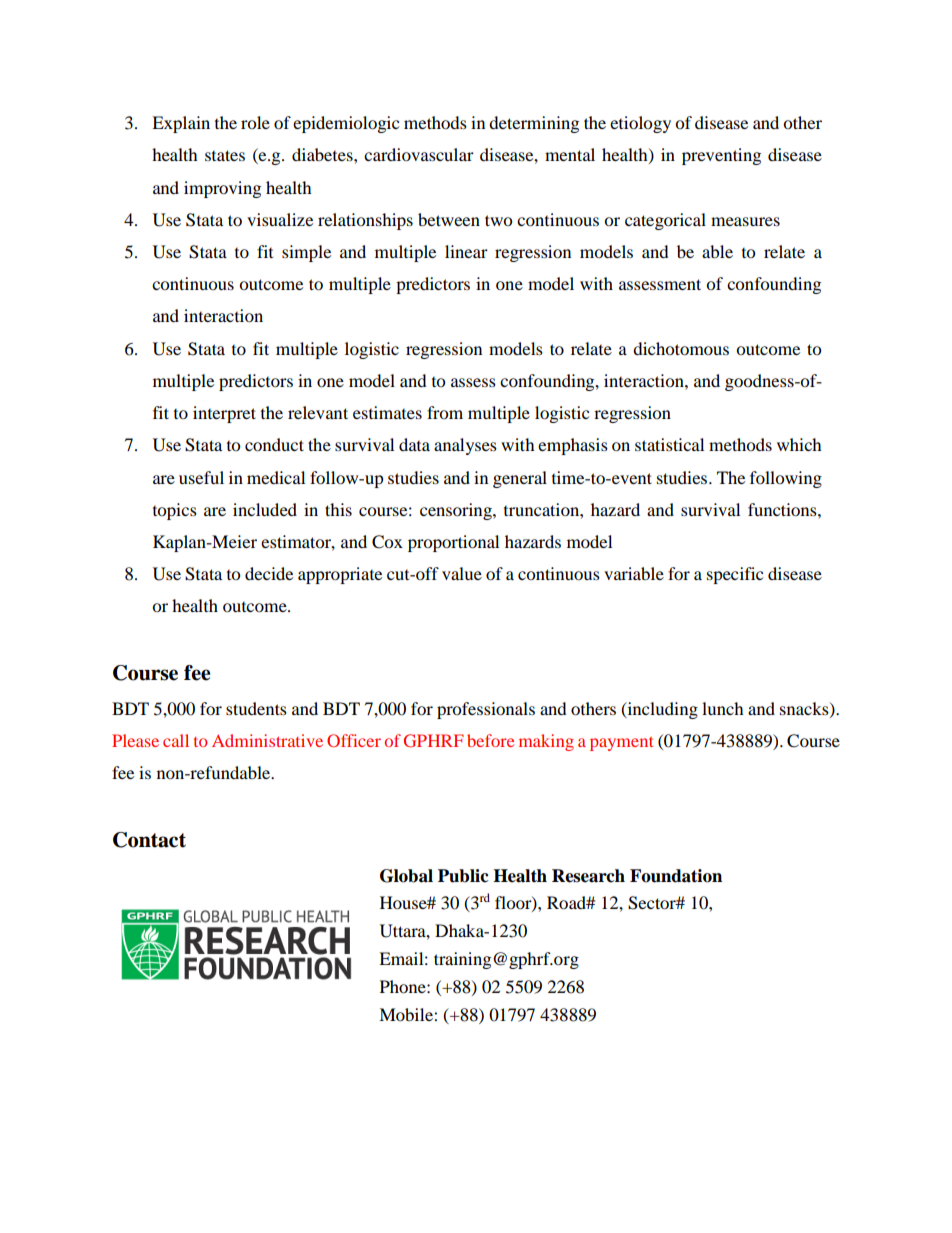 The width and height of the screenshot is (952, 1233). Describe the element at coordinates (419, 154) in the screenshot. I see `cardiovascular` at that location.
